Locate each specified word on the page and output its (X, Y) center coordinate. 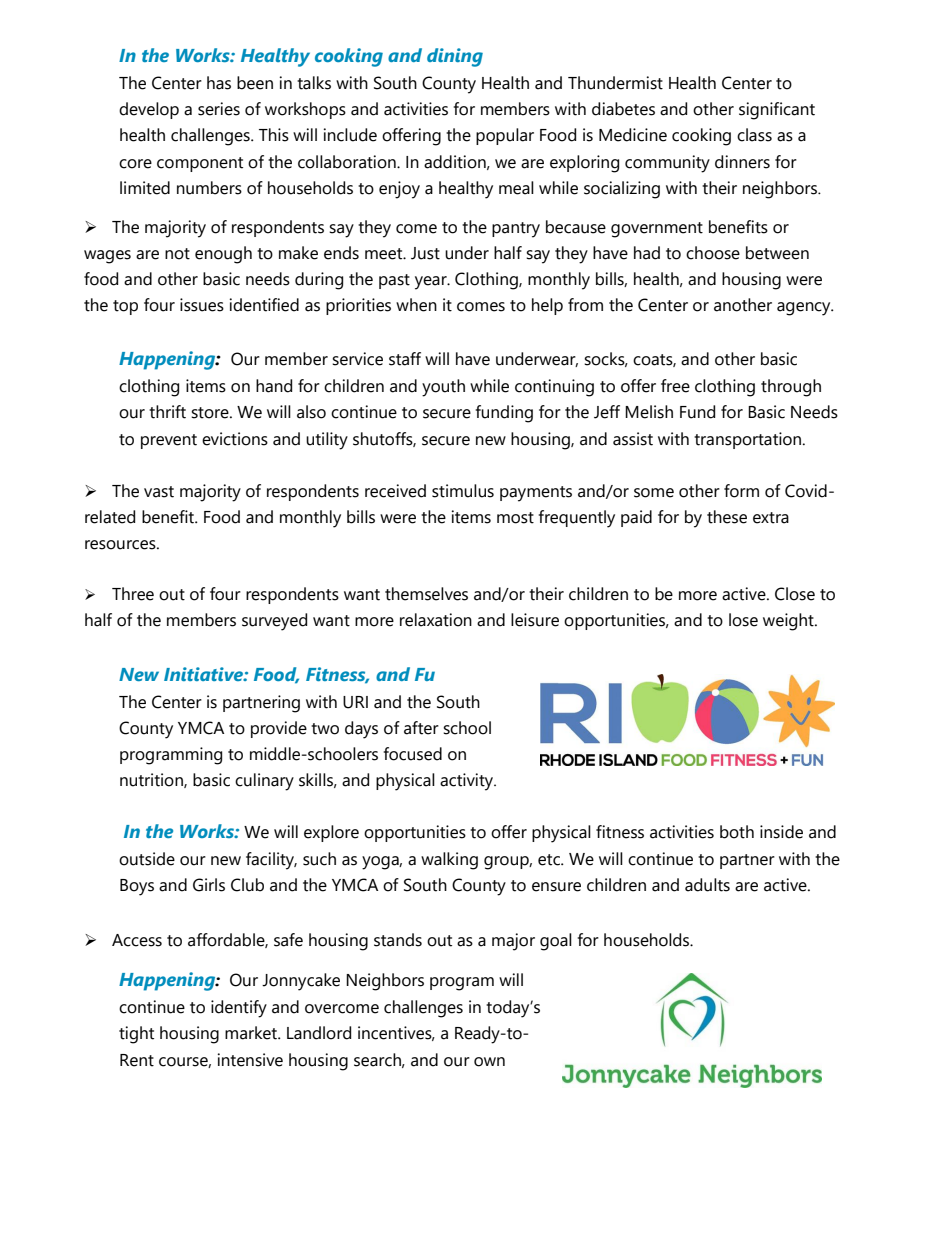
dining (455, 57)
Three (133, 594)
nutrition (152, 780)
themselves (426, 594)
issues (202, 305)
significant (777, 111)
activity (468, 782)
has (219, 83)
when (416, 305)
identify (239, 1009)
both (737, 832)
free (675, 386)
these (727, 517)
